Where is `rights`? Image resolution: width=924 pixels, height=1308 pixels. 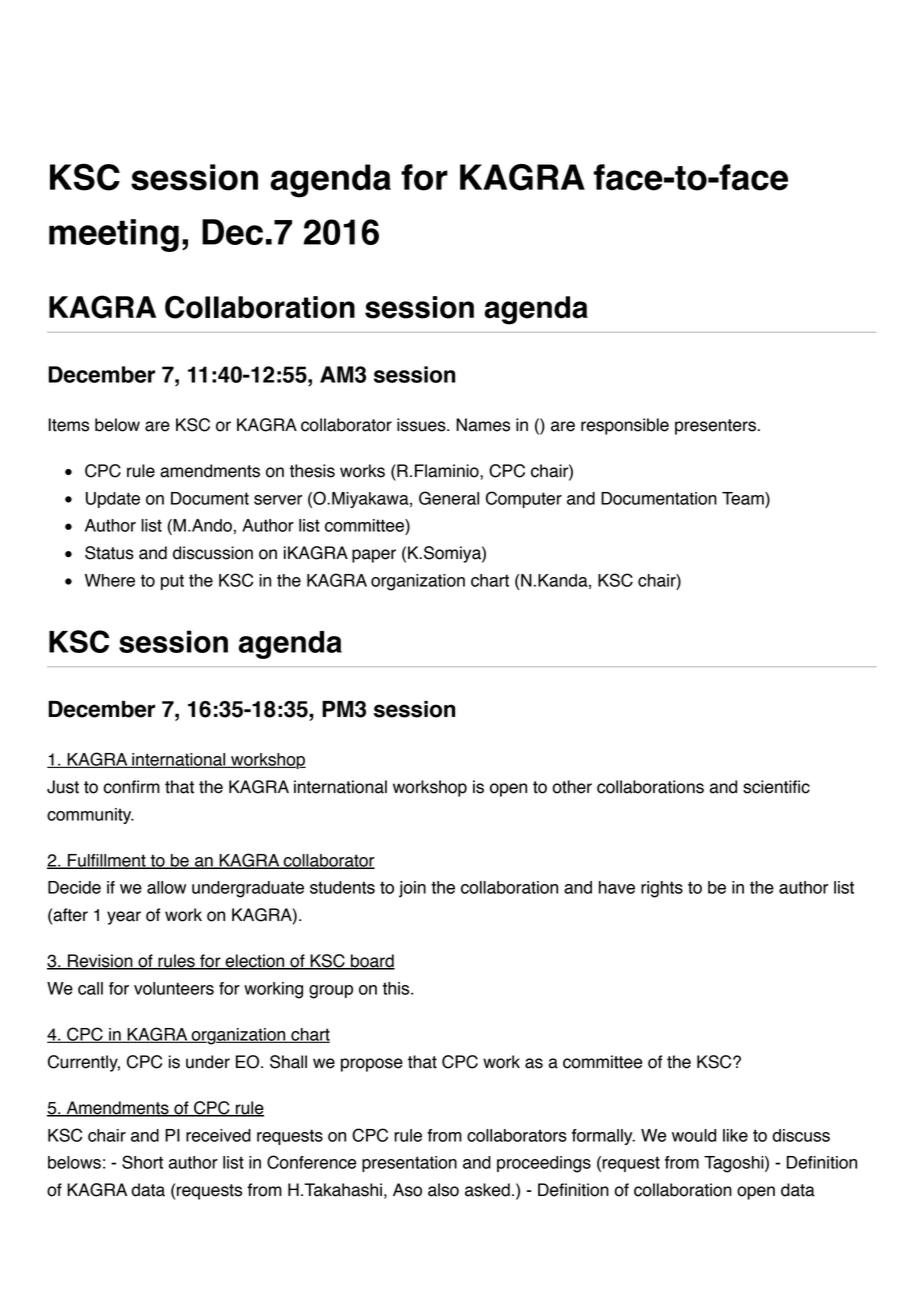
rights is located at coordinates (662, 889).
